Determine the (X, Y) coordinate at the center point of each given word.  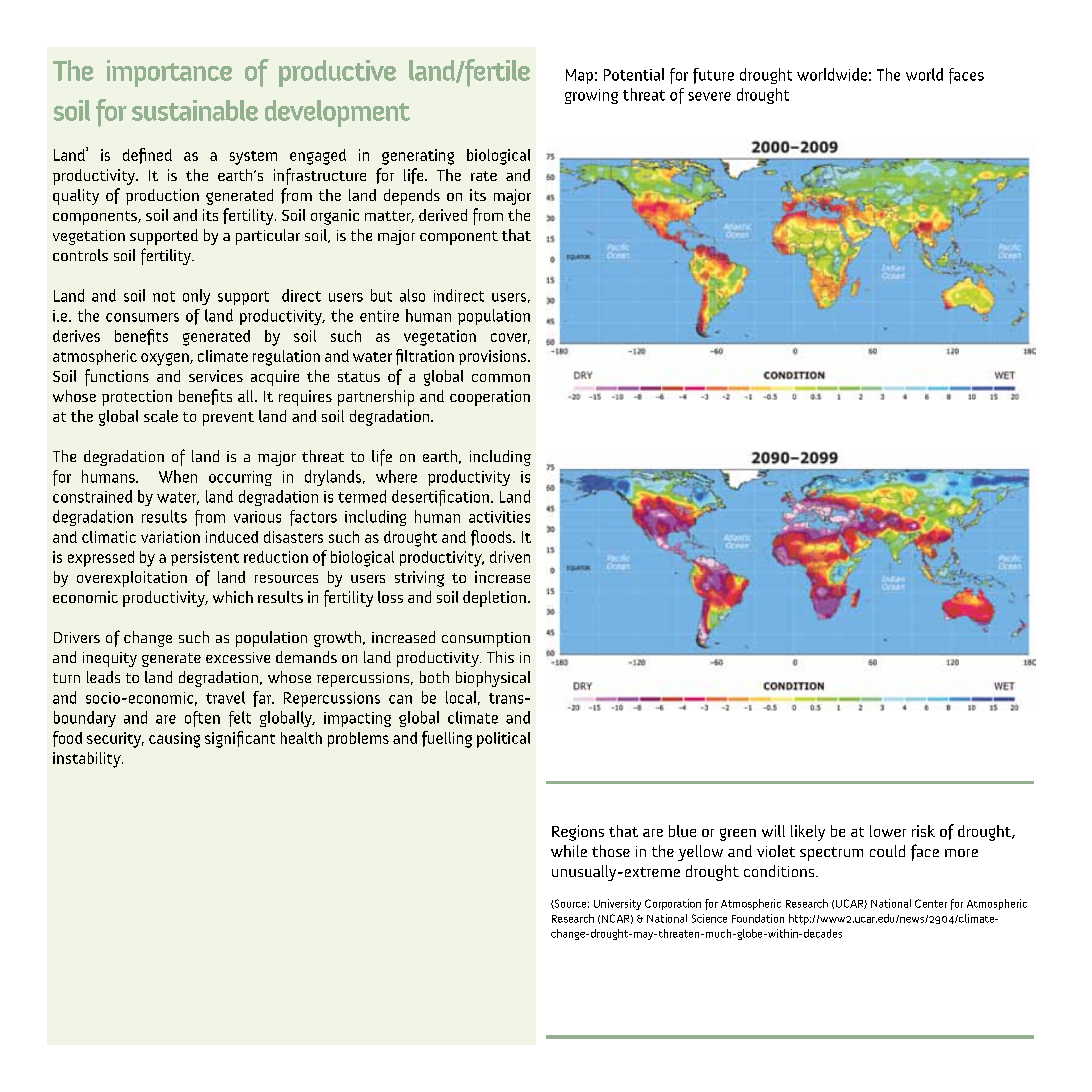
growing (591, 96)
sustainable (195, 110)
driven (510, 557)
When (178, 476)
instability (88, 760)
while (569, 851)
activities (499, 517)
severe (709, 96)
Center (931, 903)
